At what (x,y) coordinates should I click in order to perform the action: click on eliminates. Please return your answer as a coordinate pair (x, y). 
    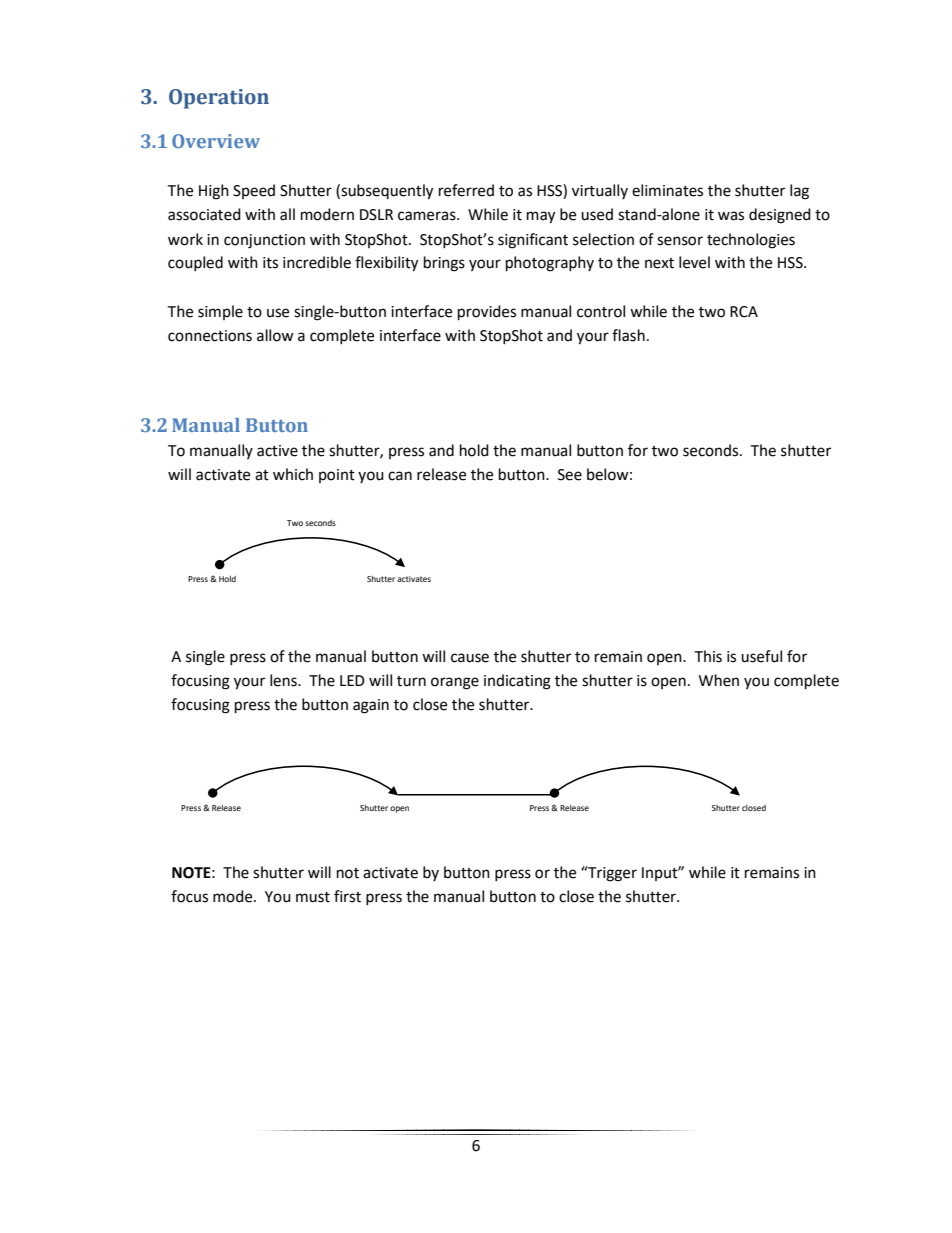
    Looking at the image, I should click on (667, 190).
